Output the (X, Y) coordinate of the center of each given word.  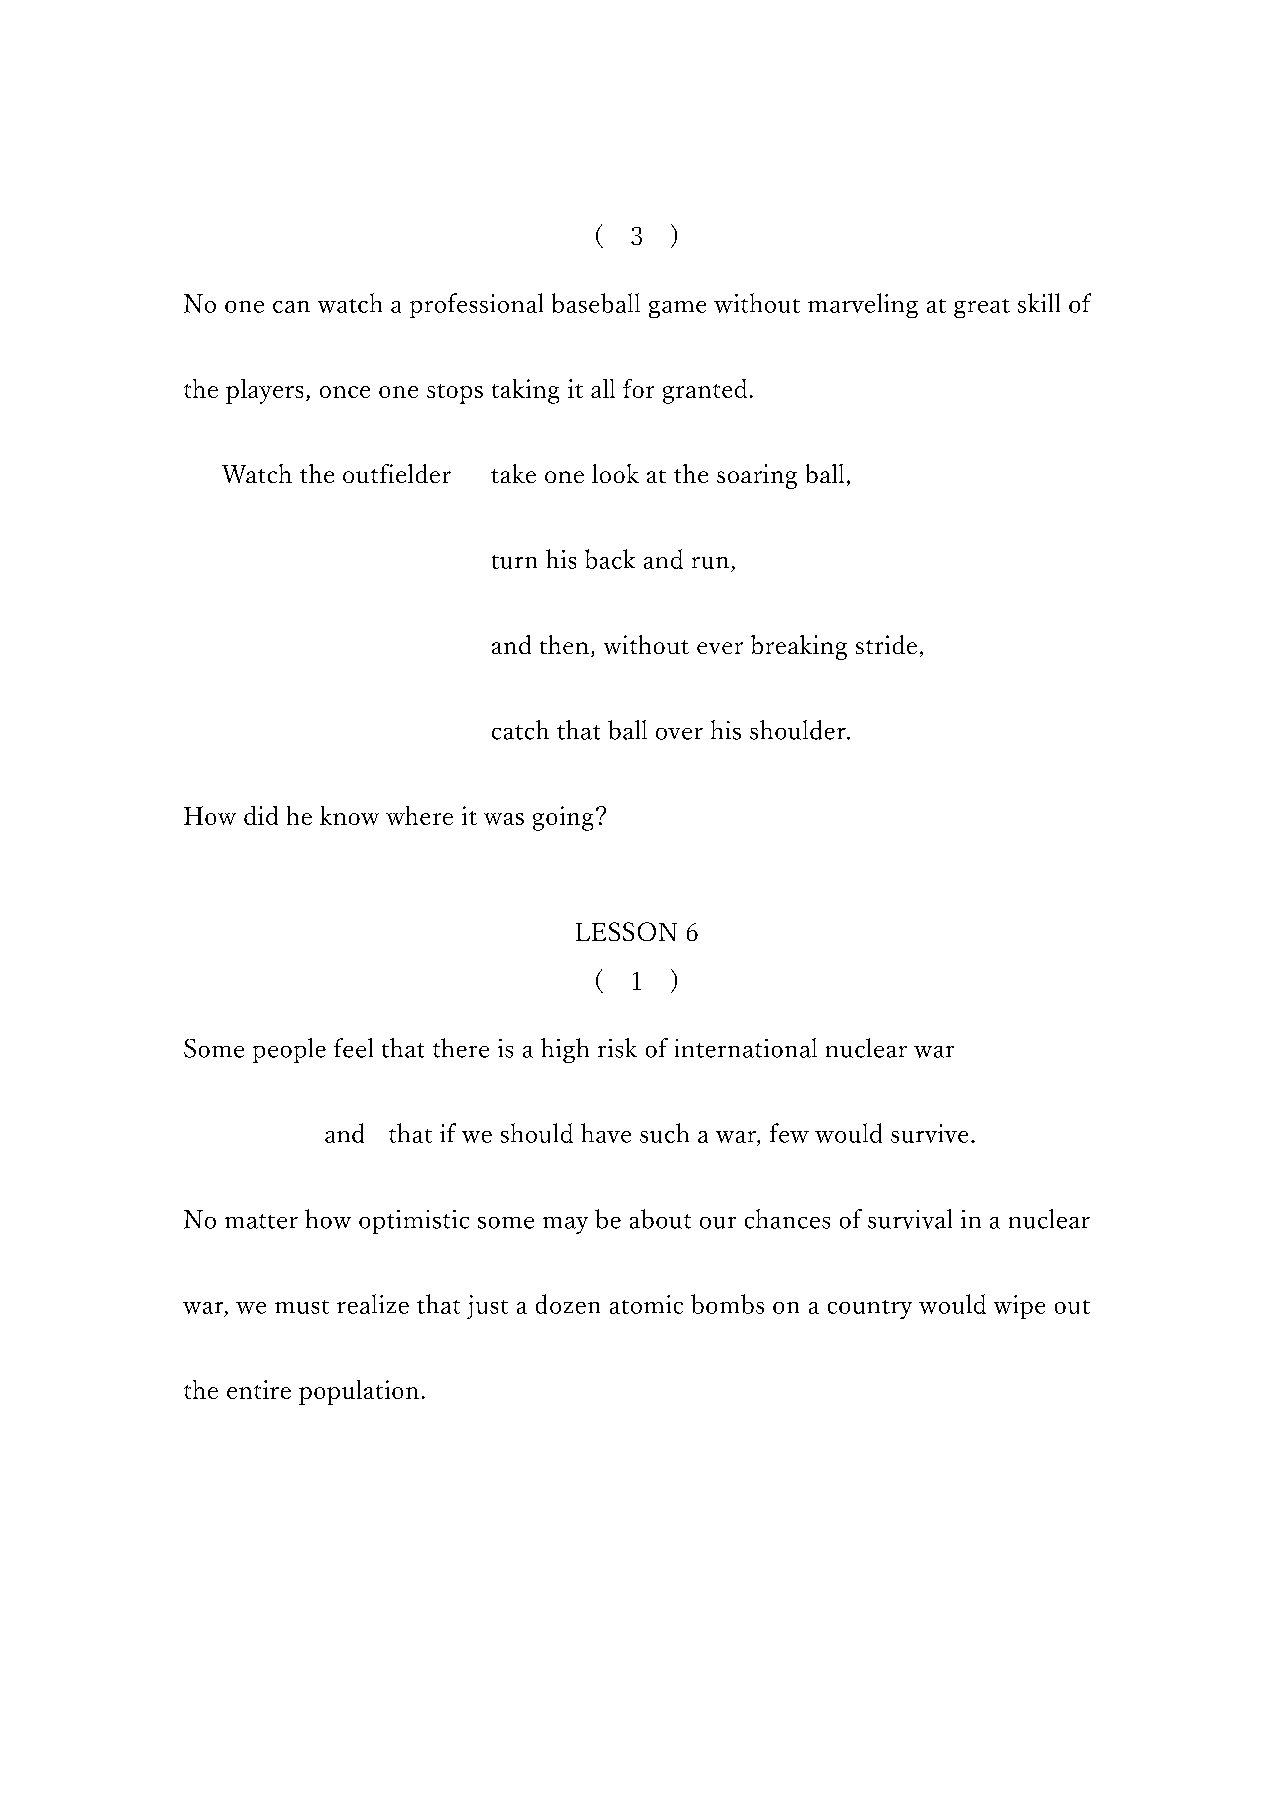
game (677, 309)
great (982, 308)
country (870, 1309)
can (291, 307)
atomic (646, 1304)
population (359, 1392)
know (349, 815)
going (563, 818)
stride (886, 644)
